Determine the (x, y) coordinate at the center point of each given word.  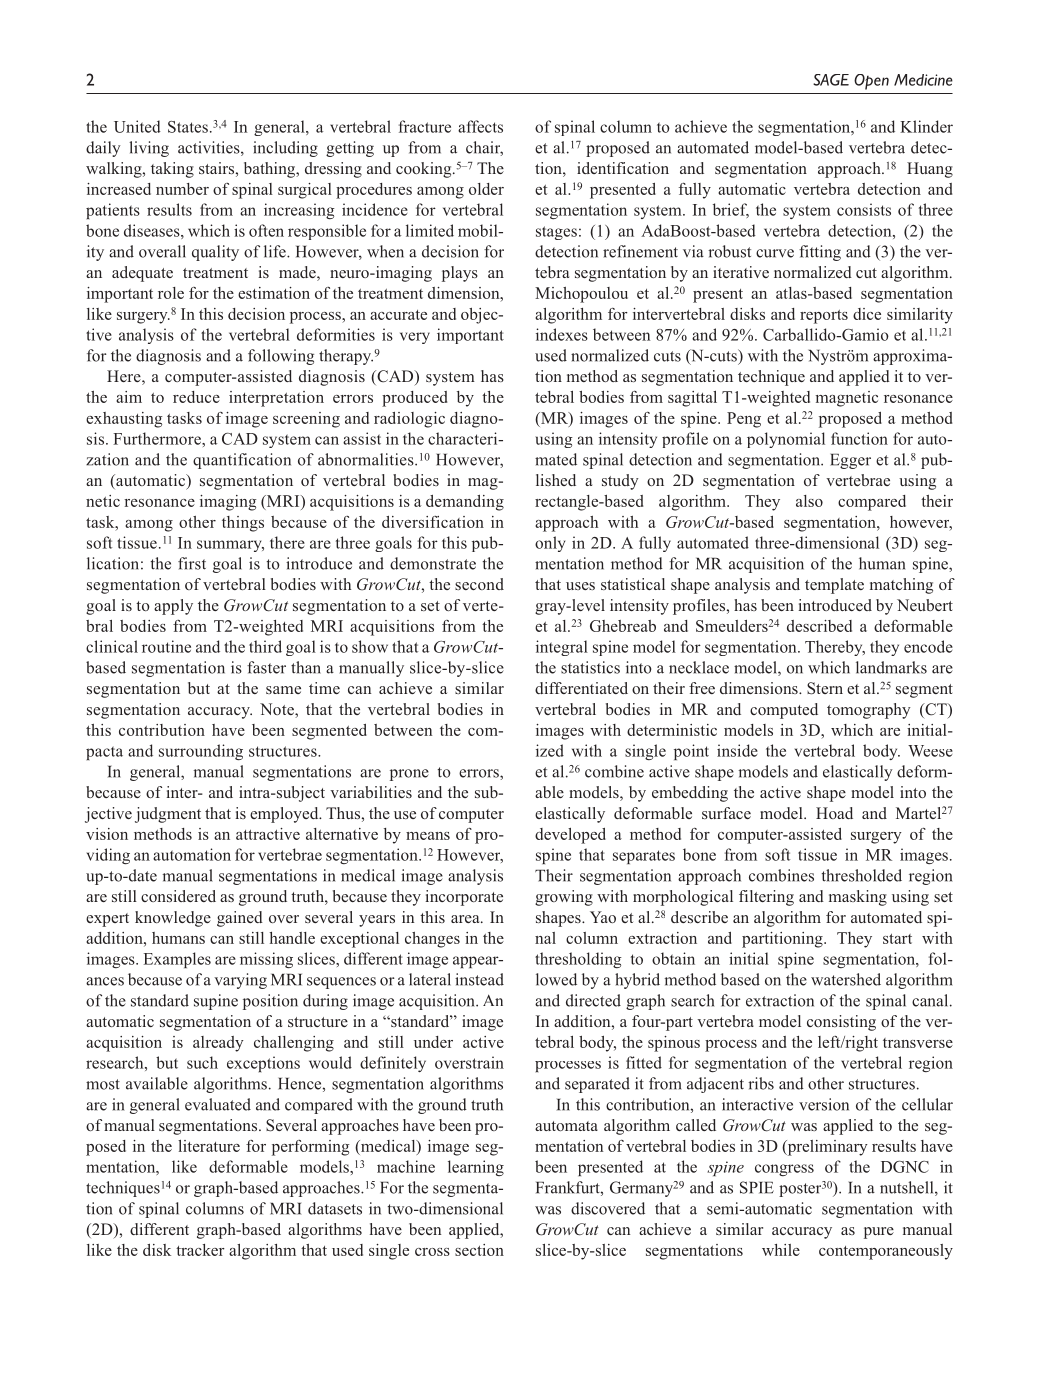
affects (480, 126)
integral (562, 648)
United (137, 126)
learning (476, 1168)
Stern (825, 688)
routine (166, 646)
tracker (200, 1250)
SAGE (831, 80)
